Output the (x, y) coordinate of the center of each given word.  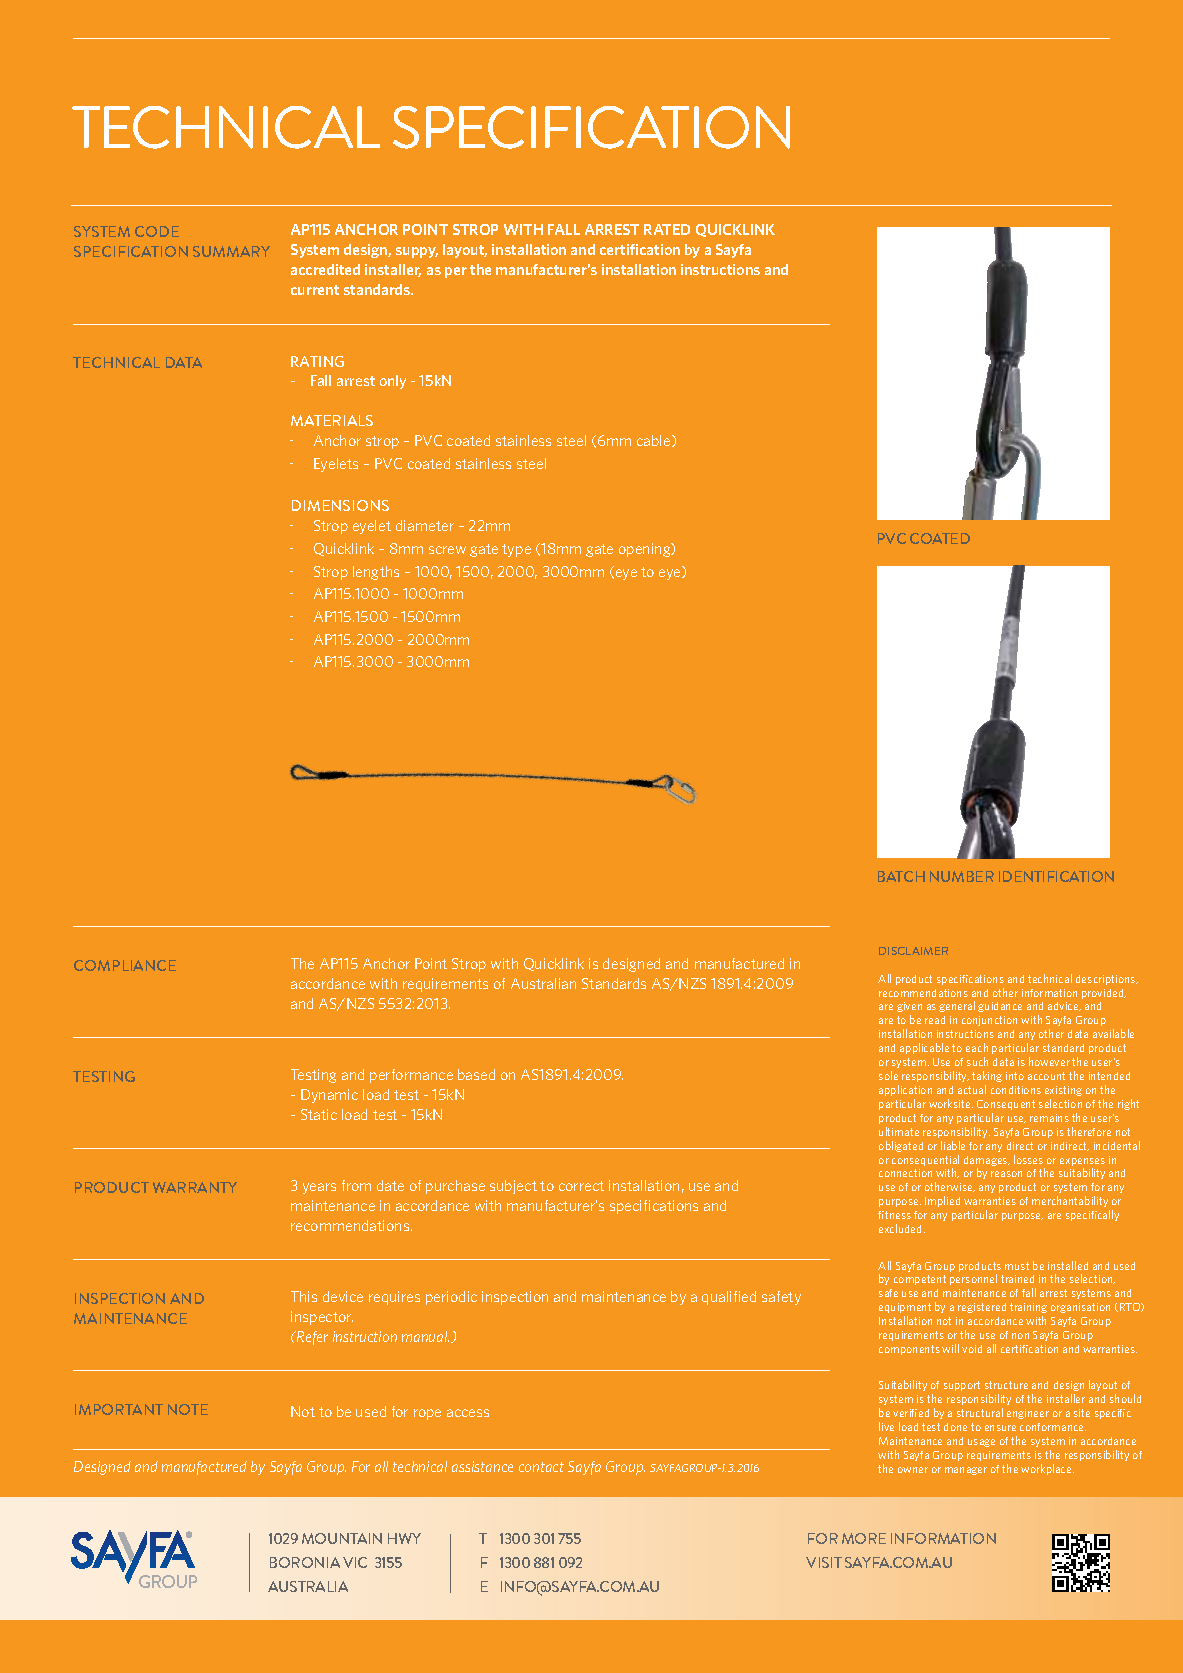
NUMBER (962, 876)
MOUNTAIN (342, 1538)
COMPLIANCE (125, 965)
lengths (376, 573)
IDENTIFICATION (1056, 876)
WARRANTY (195, 1187)
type (516, 550)
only (393, 382)
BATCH (901, 876)
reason (1006, 1174)
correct (581, 1186)
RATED (667, 229)
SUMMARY (231, 251)
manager (966, 1471)
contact (541, 1467)
